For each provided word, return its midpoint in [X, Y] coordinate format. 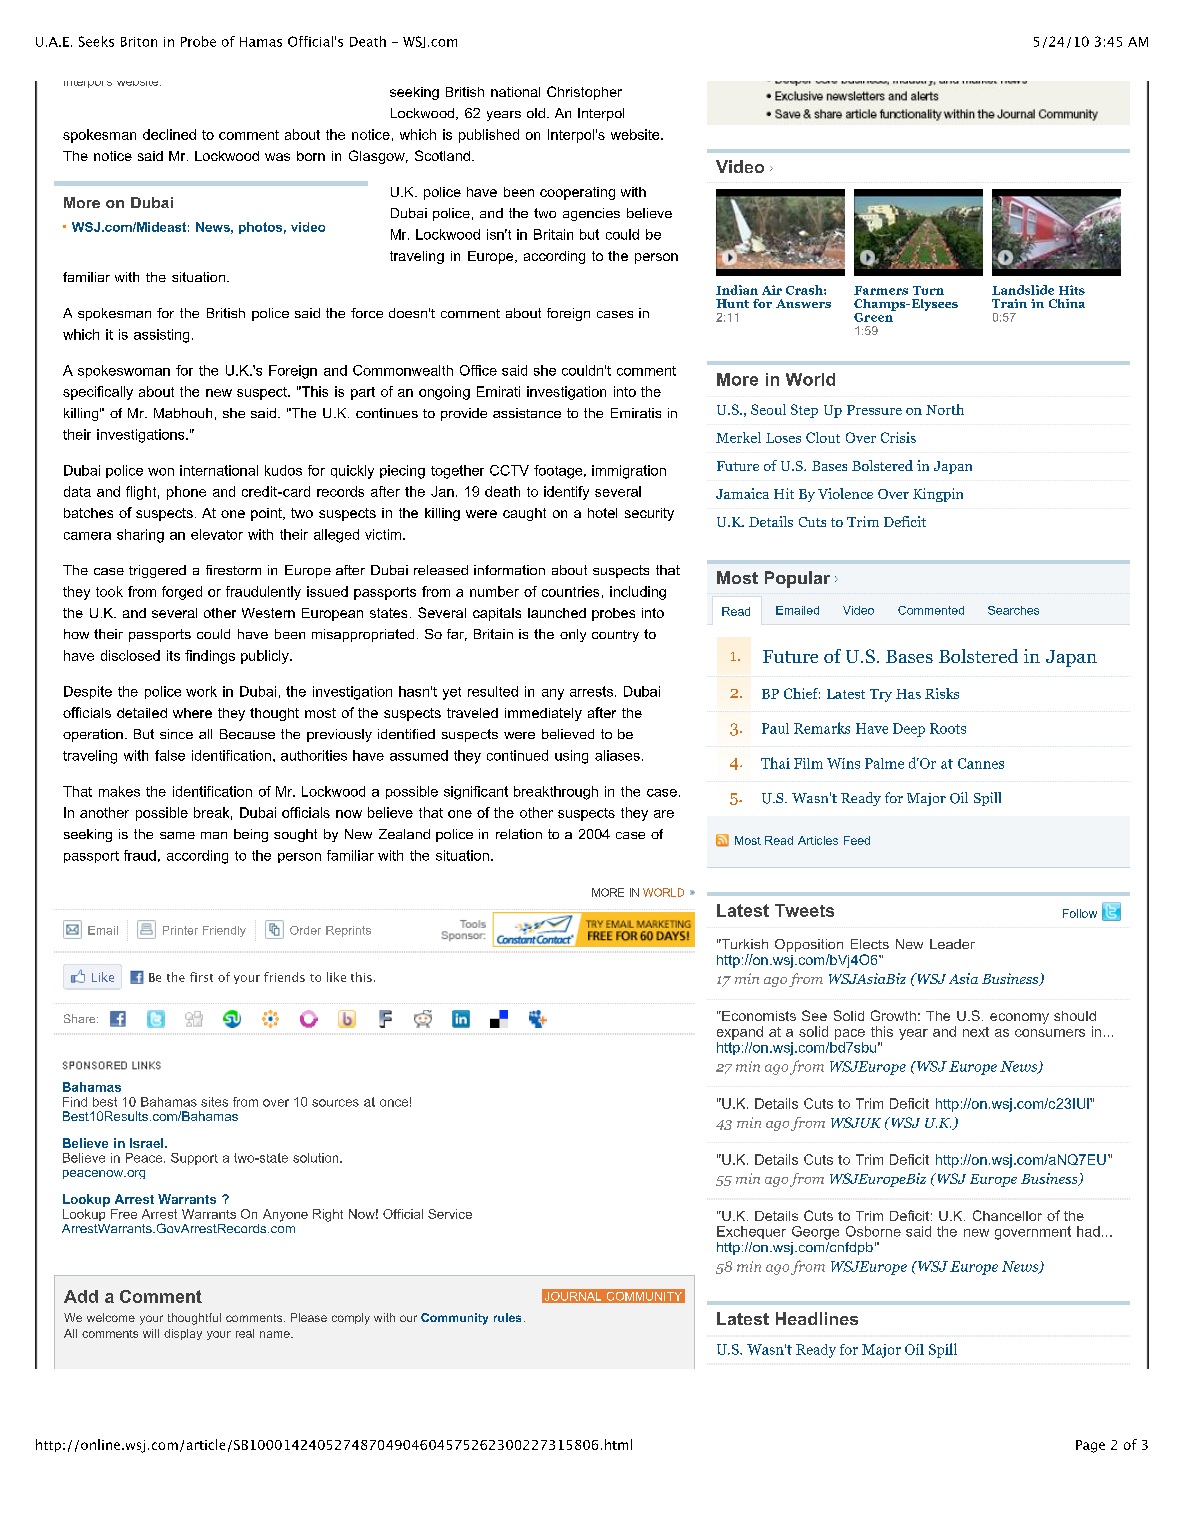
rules [507, 1317]
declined [169, 134]
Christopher [584, 93]
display [183, 1334]
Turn [928, 290]
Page [1090, 1446]
